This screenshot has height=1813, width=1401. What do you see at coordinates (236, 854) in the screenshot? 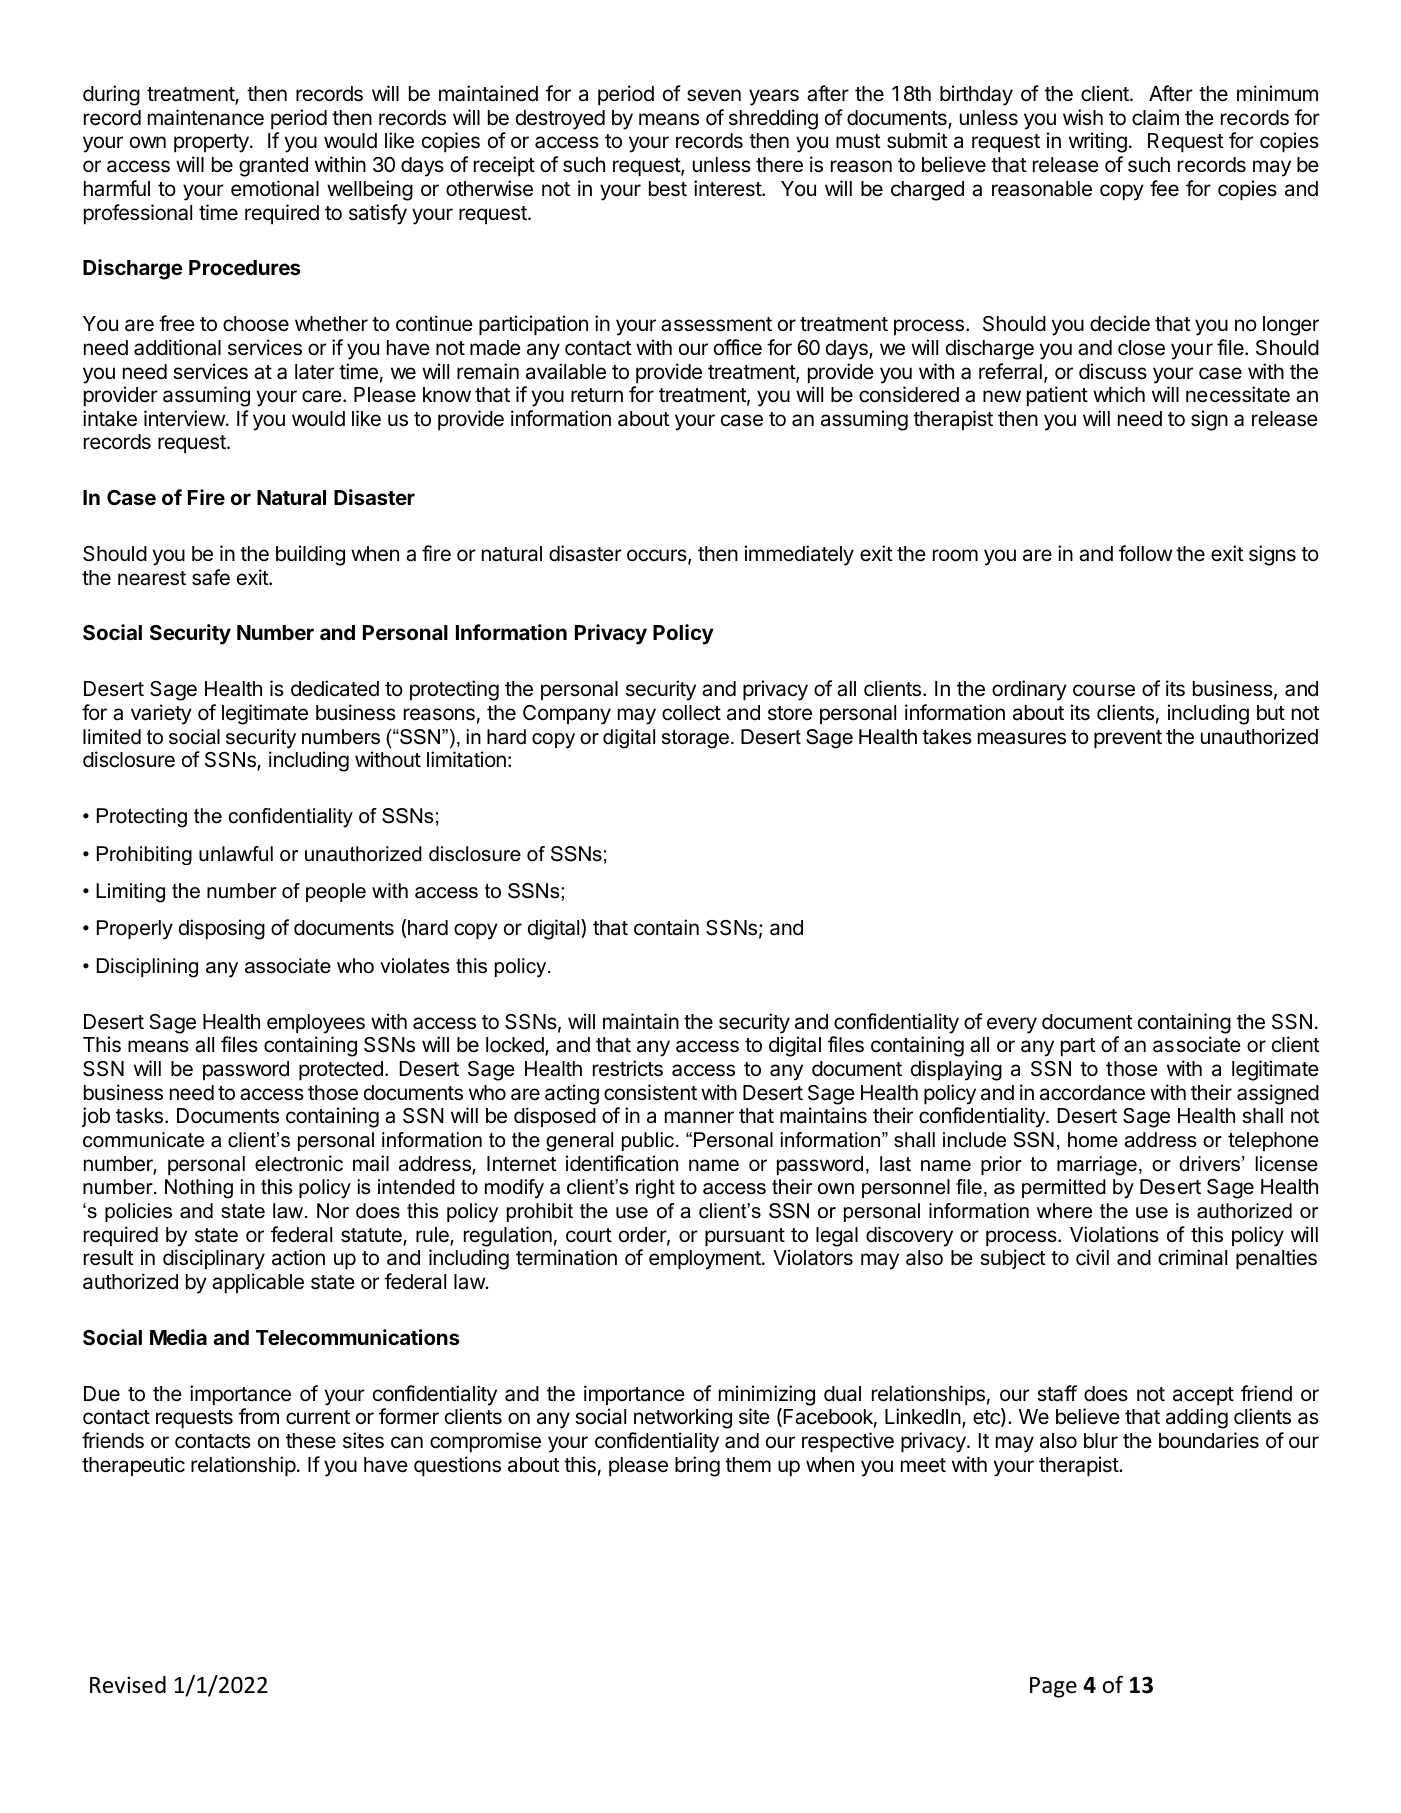
I see `unlawful` at bounding box center [236, 854].
